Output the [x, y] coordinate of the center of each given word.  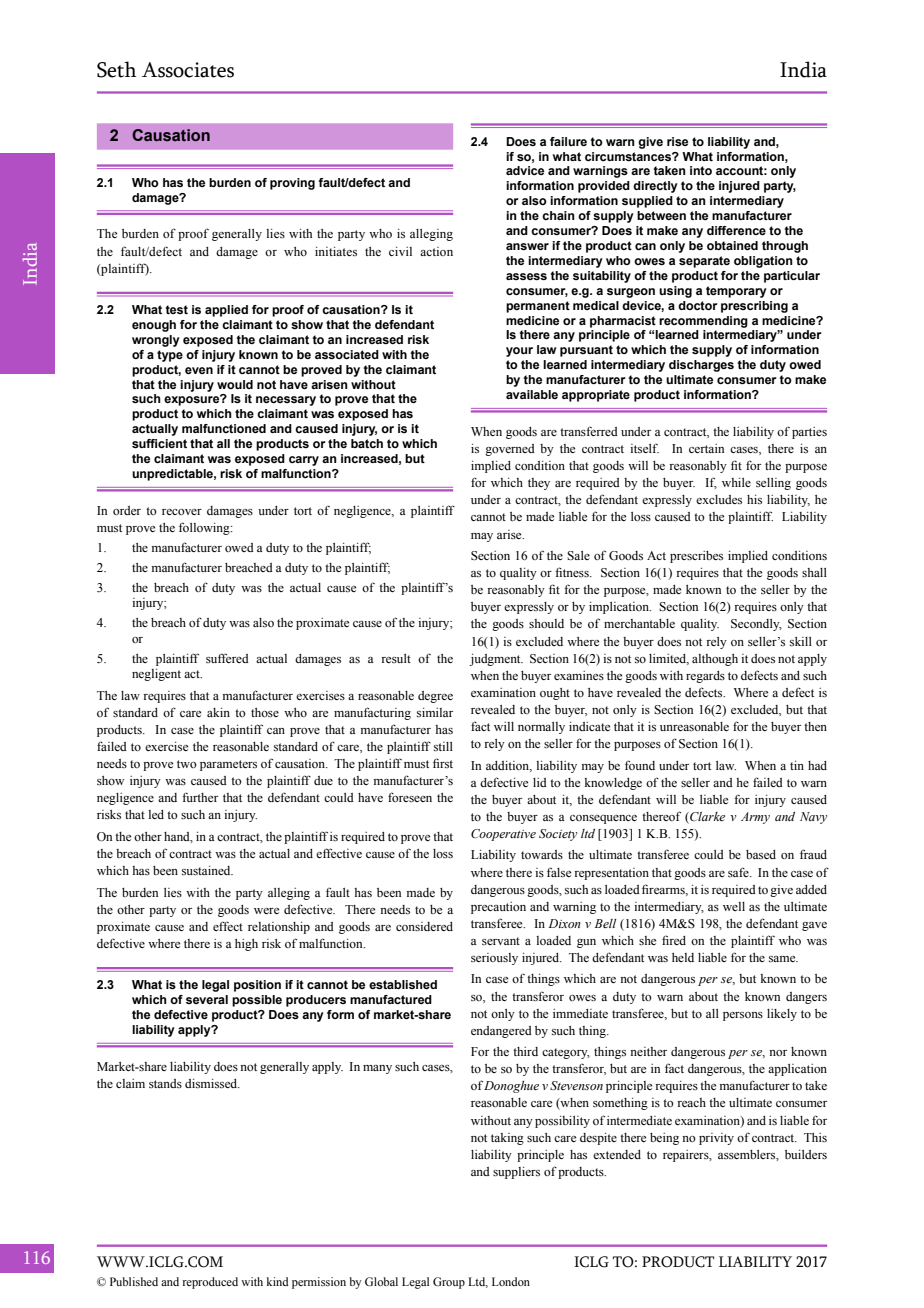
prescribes [696, 557]
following [205, 528]
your [519, 352]
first [443, 763]
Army [755, 818]
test [177, 309]
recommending [703, 322]
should [546, 623]
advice [525, 170]
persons [743, 1016]
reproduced [210, 1283]
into [701, 170]
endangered [501, 1032]
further [200, 797]
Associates [188, 70]
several [207, 999]
